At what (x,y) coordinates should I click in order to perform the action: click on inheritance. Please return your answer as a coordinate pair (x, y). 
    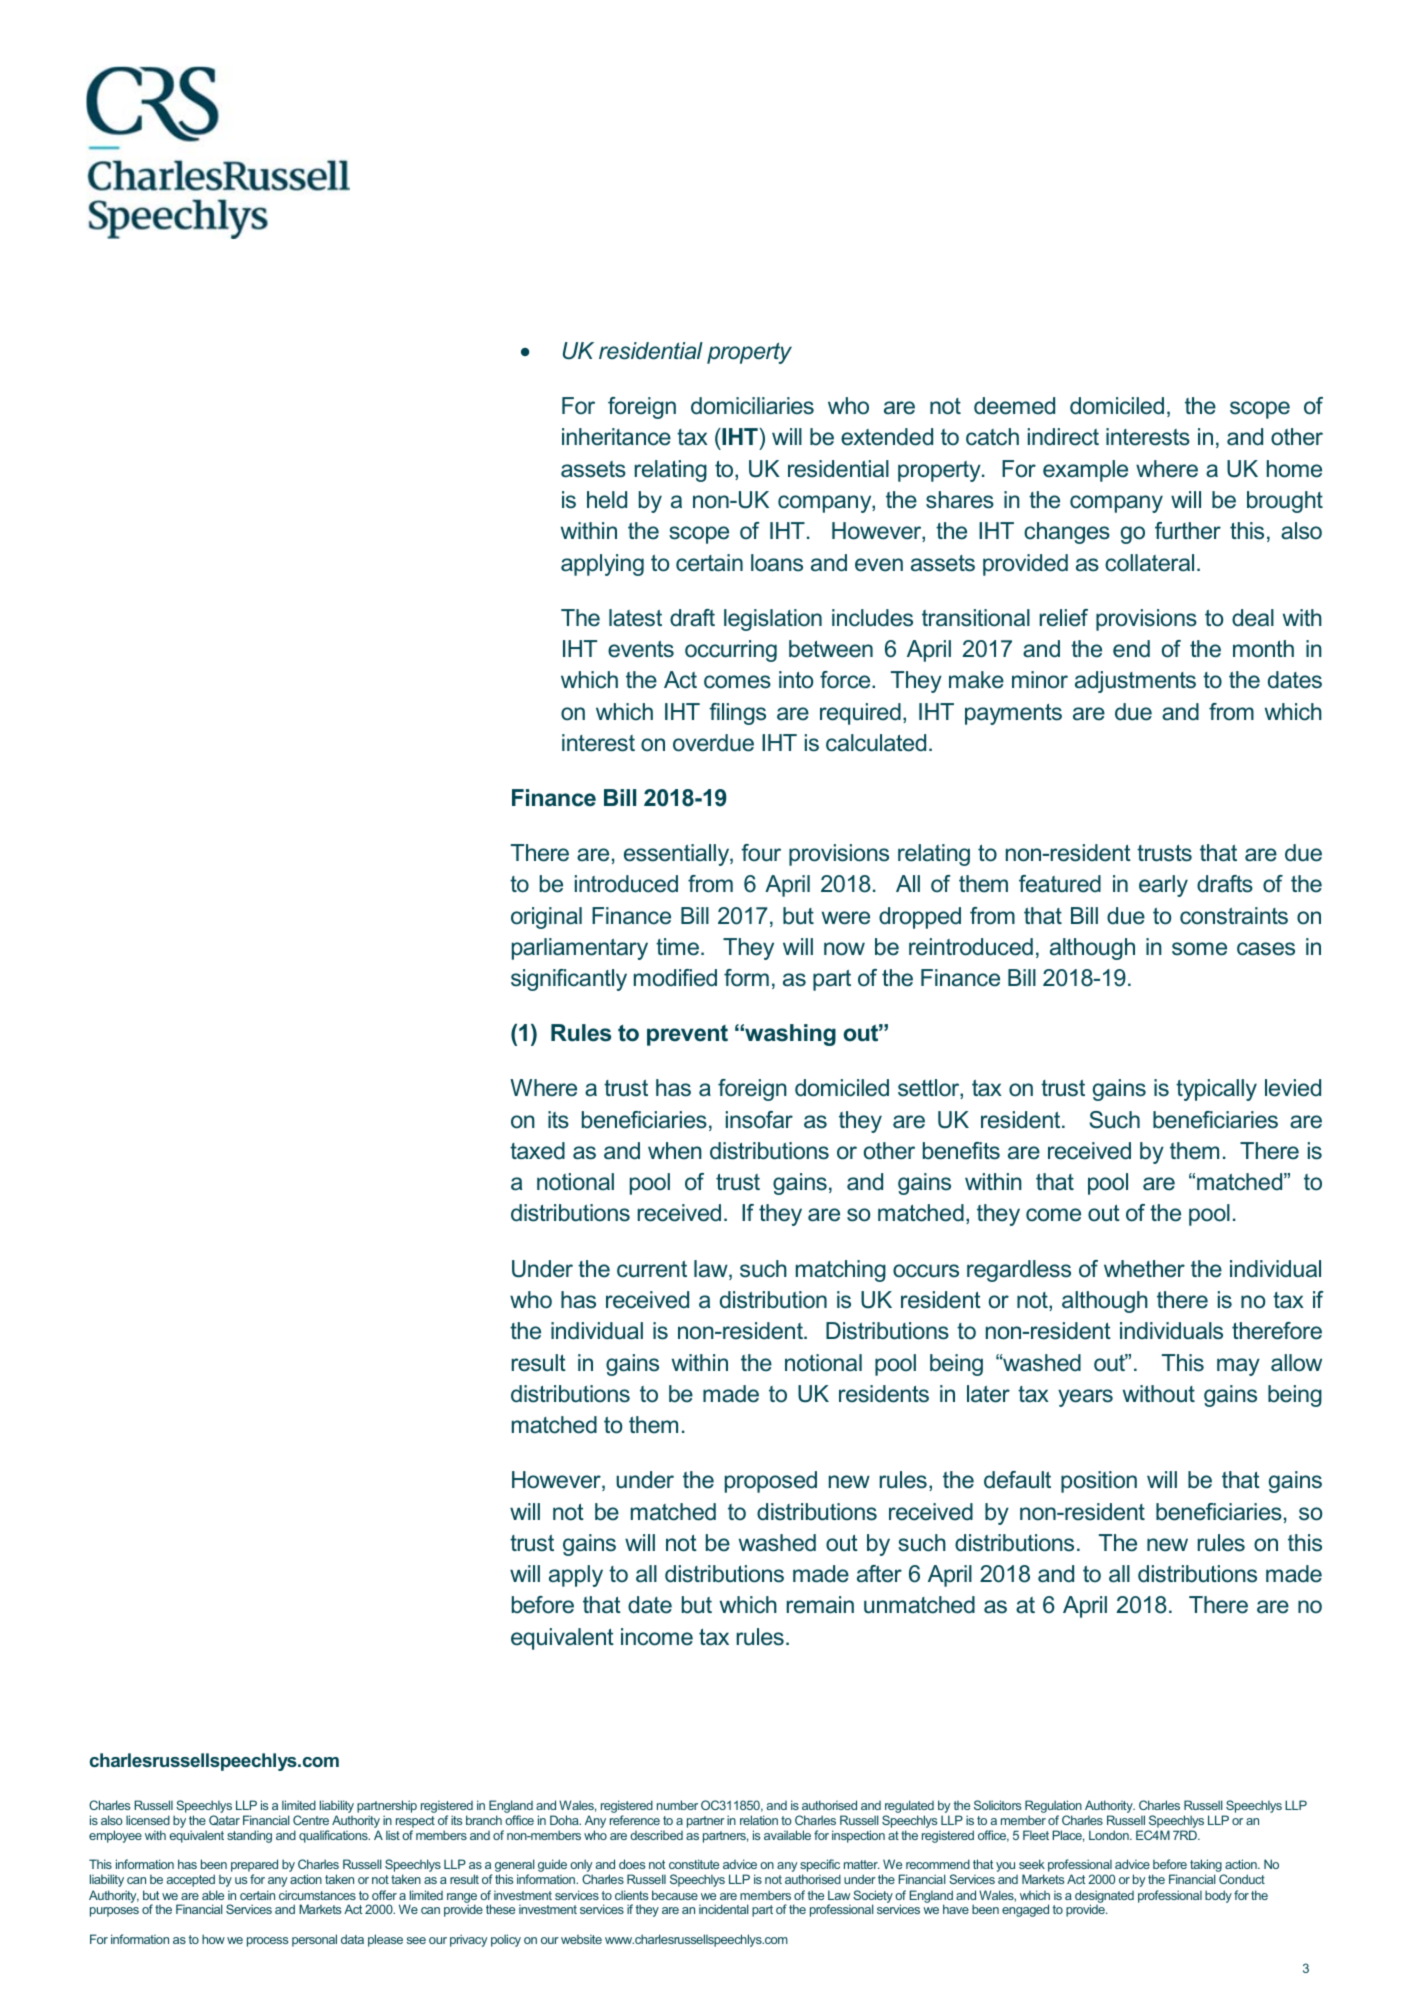
    Looking at the image, I should click on (616, 437).
